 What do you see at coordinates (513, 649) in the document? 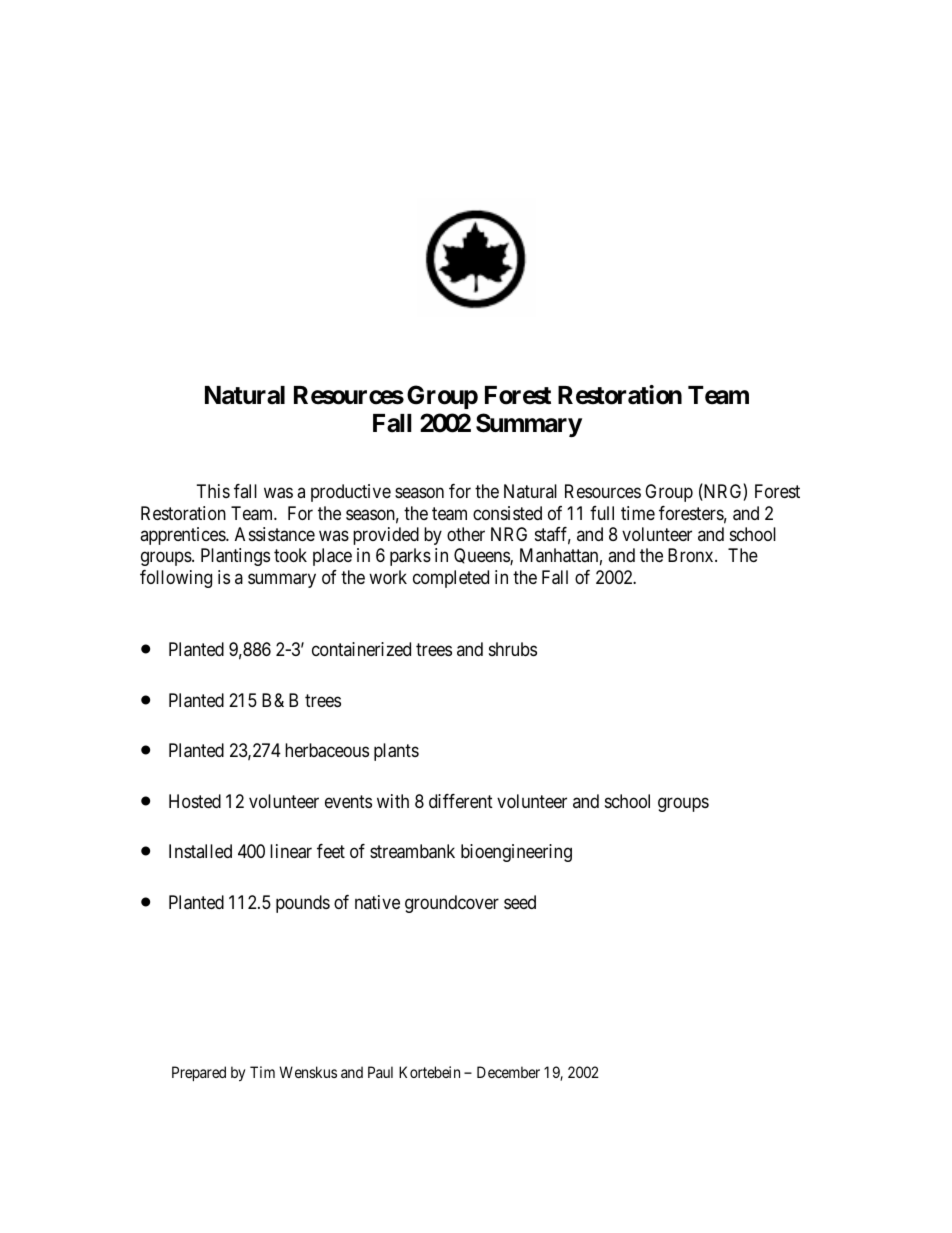
I see `shrubs` at bounding box center [513, 649].
